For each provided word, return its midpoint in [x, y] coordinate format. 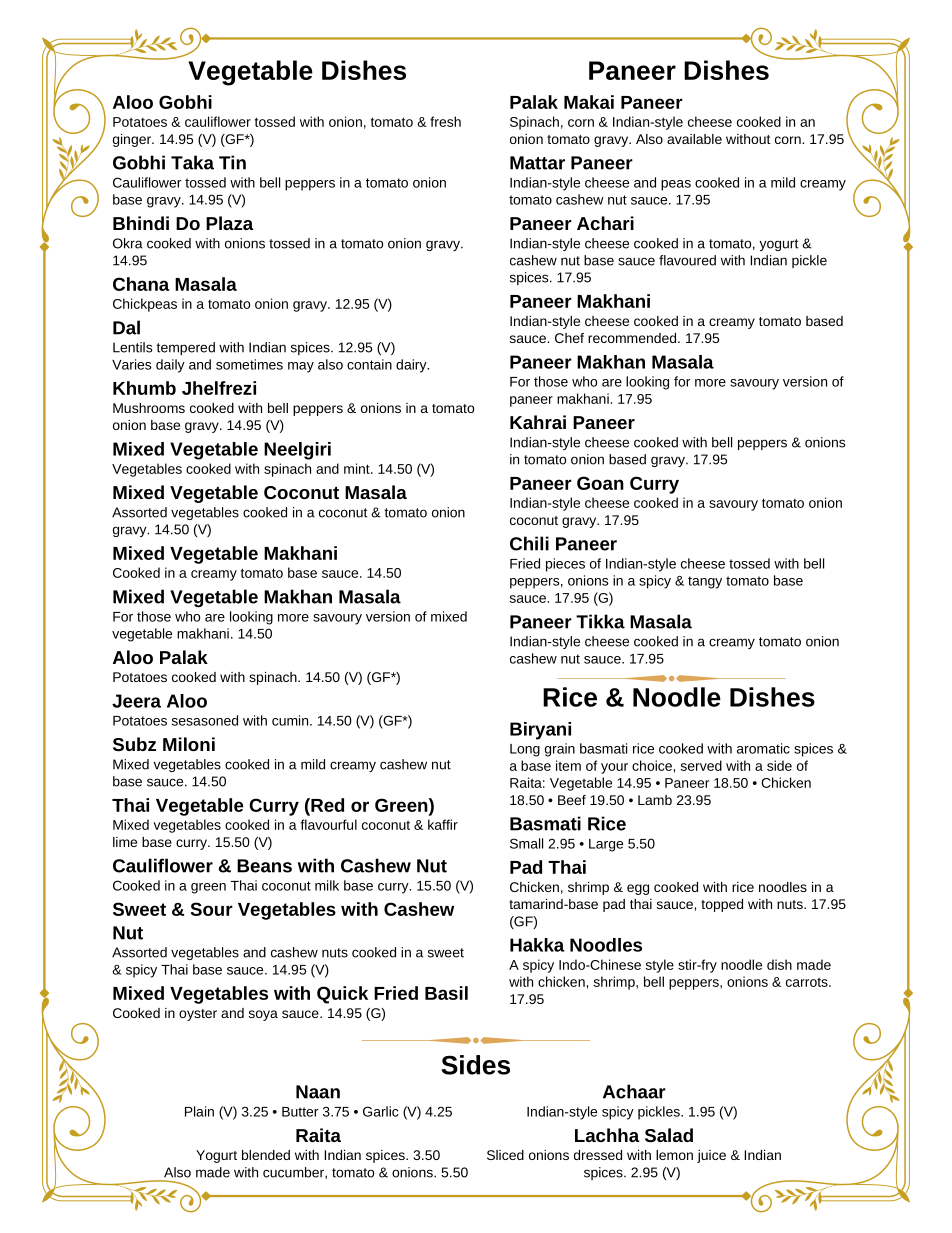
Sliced [505, 1155]
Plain [199, 1111]
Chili [529, 543]
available [694, 139]
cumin [291, 720]
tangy [705, 582]
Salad [669, 1135]
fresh [445, 121]
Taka [192, 162]
